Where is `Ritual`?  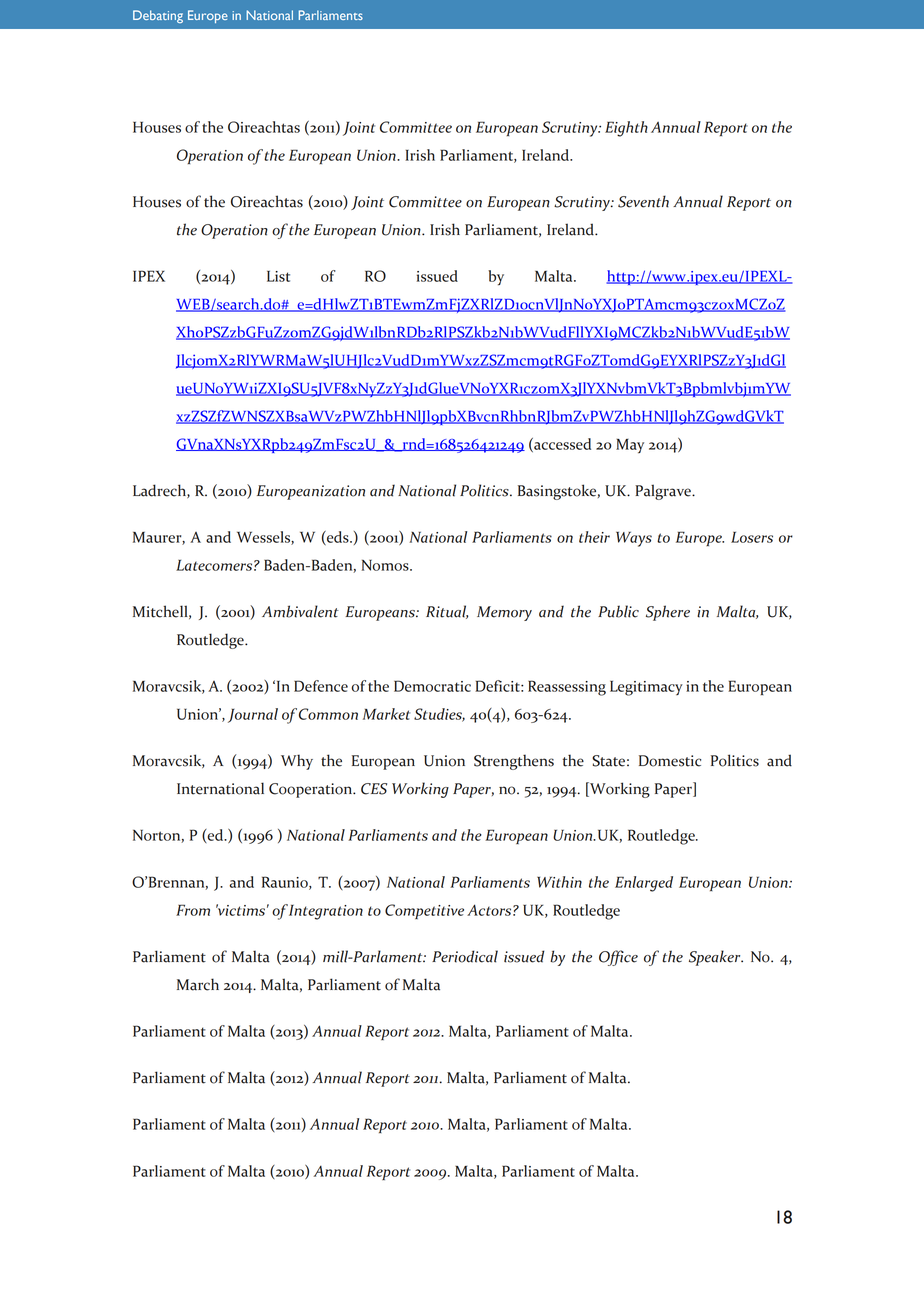
Ritual is located at coordinates (447, 612).
